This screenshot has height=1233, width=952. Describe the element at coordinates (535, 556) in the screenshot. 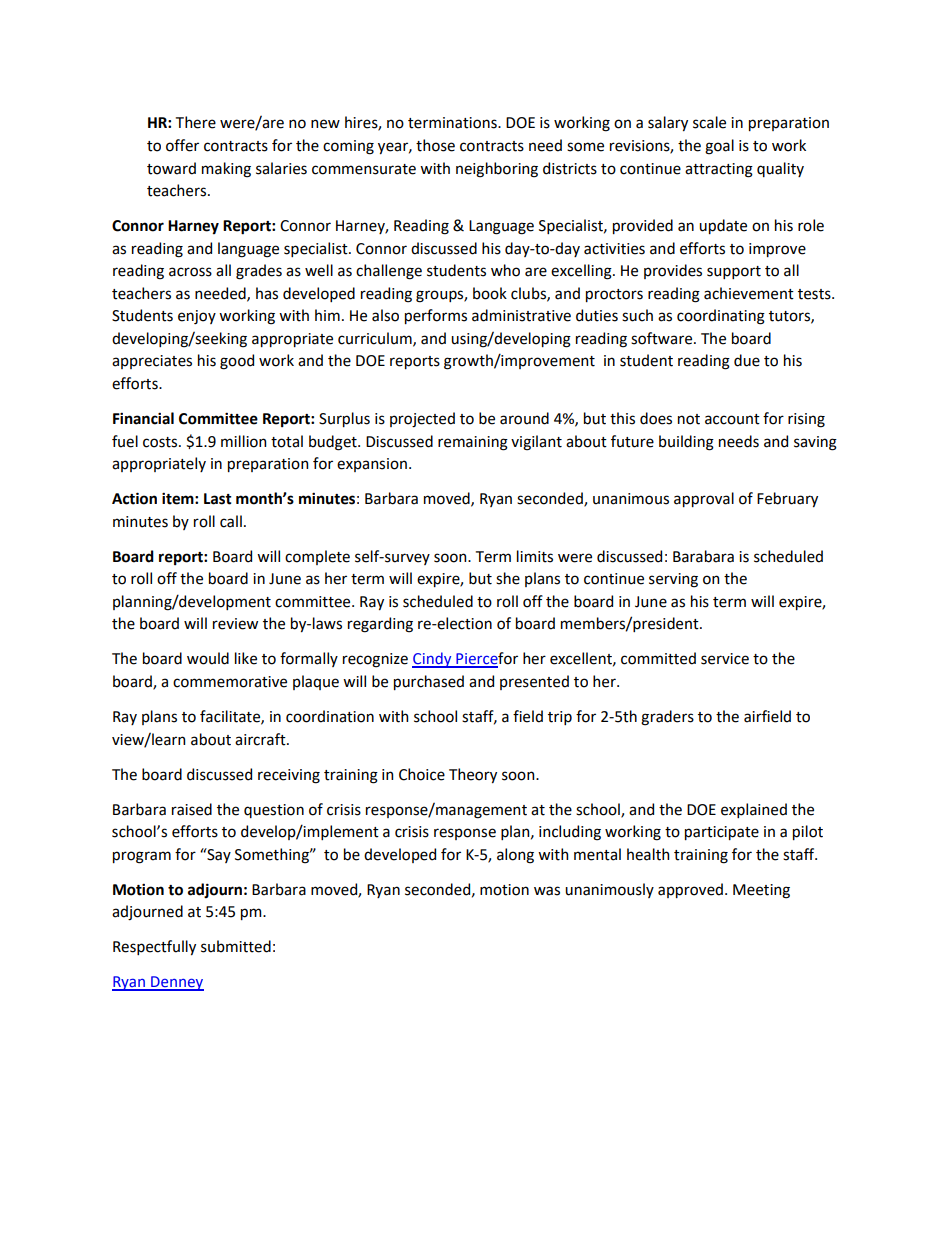

I see `limits` at that location.
